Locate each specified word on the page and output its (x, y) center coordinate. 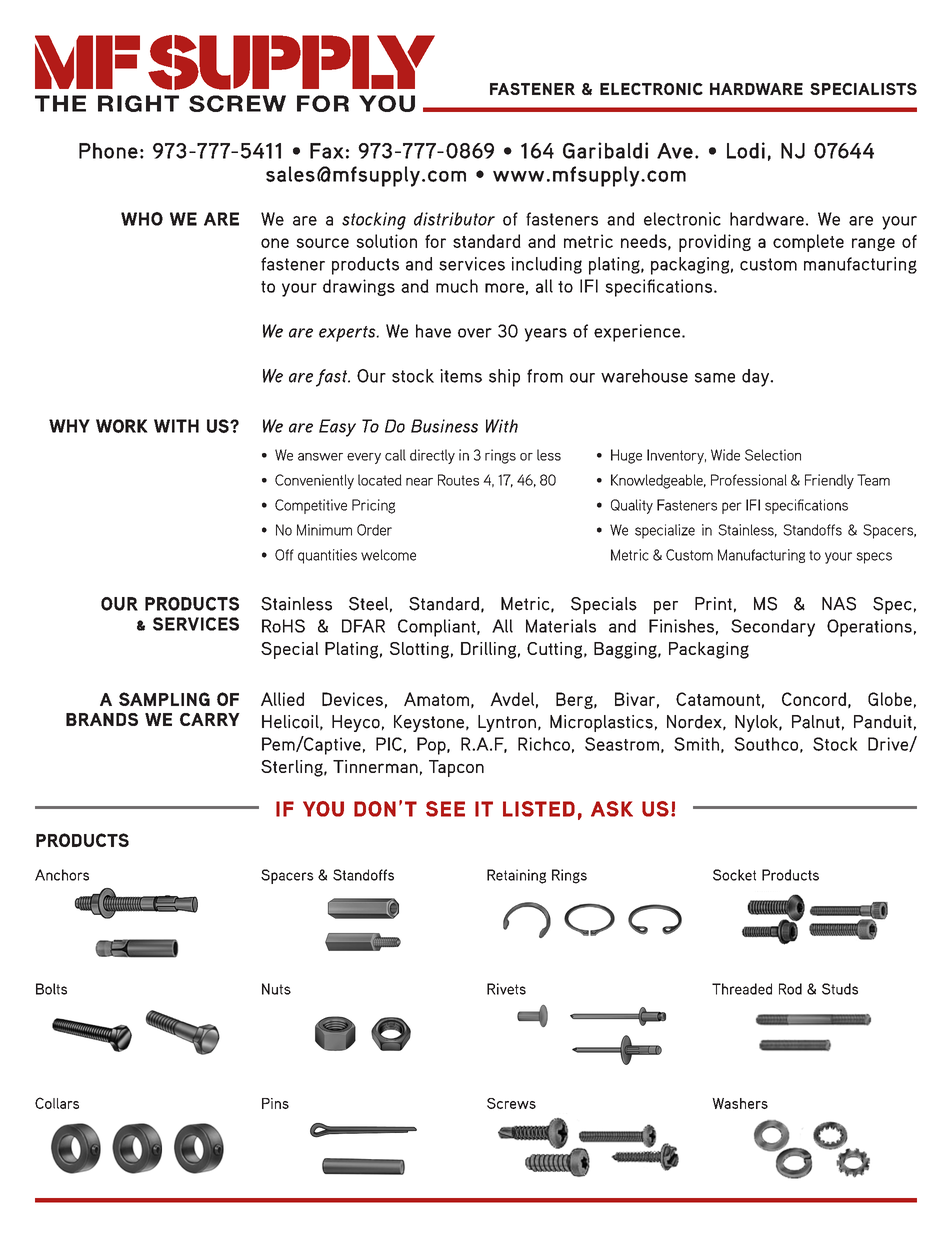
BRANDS (102, 719)
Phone (108, 151)
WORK (122, 426)
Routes (458, 480)
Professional (749, 480)
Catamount (718, 699)
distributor (454, 219)
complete (808, 243)
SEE (445, 809)
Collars (57, 1103)
